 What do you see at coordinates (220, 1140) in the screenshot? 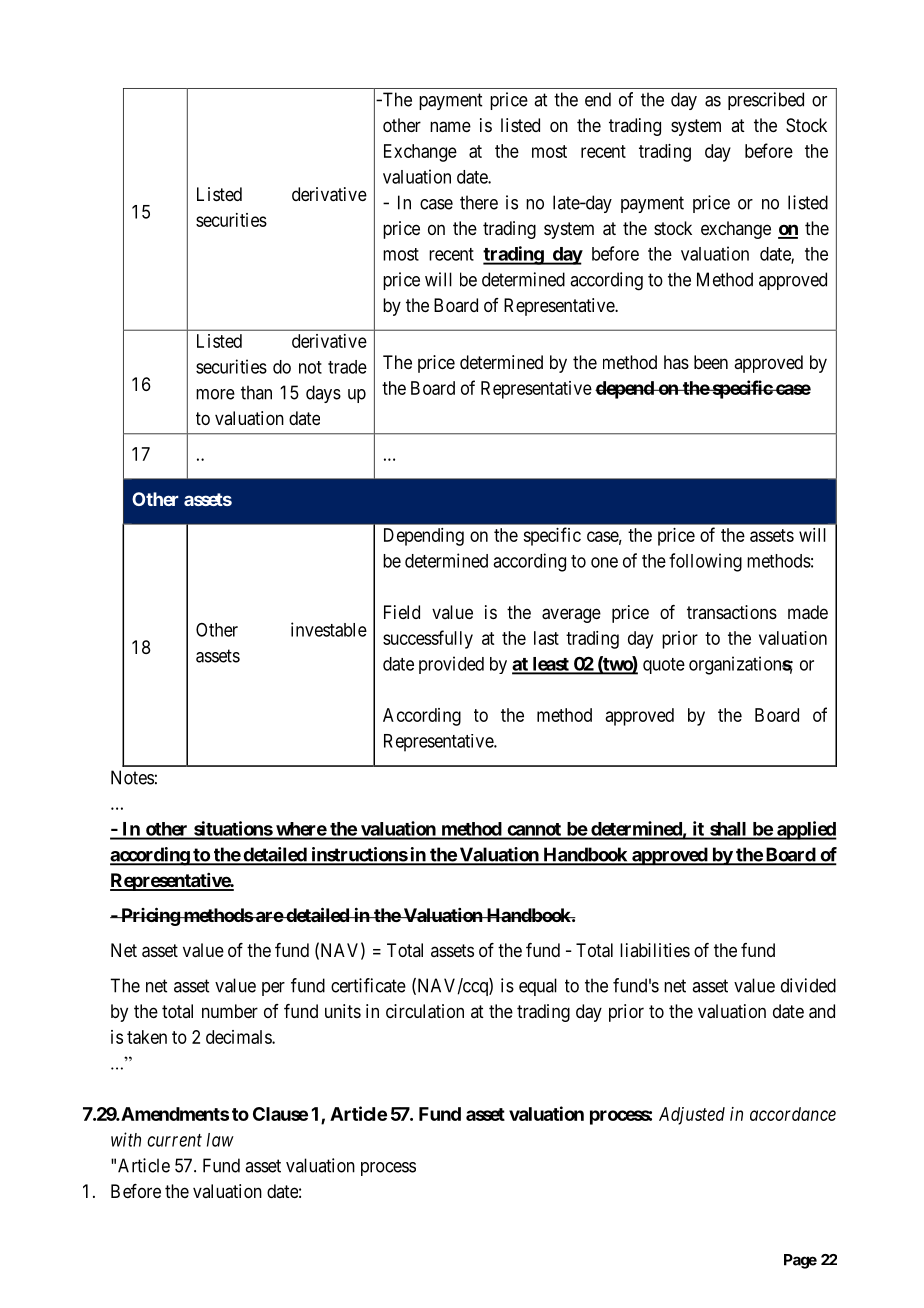
I see `law` at bounding box center [220, 1140].
